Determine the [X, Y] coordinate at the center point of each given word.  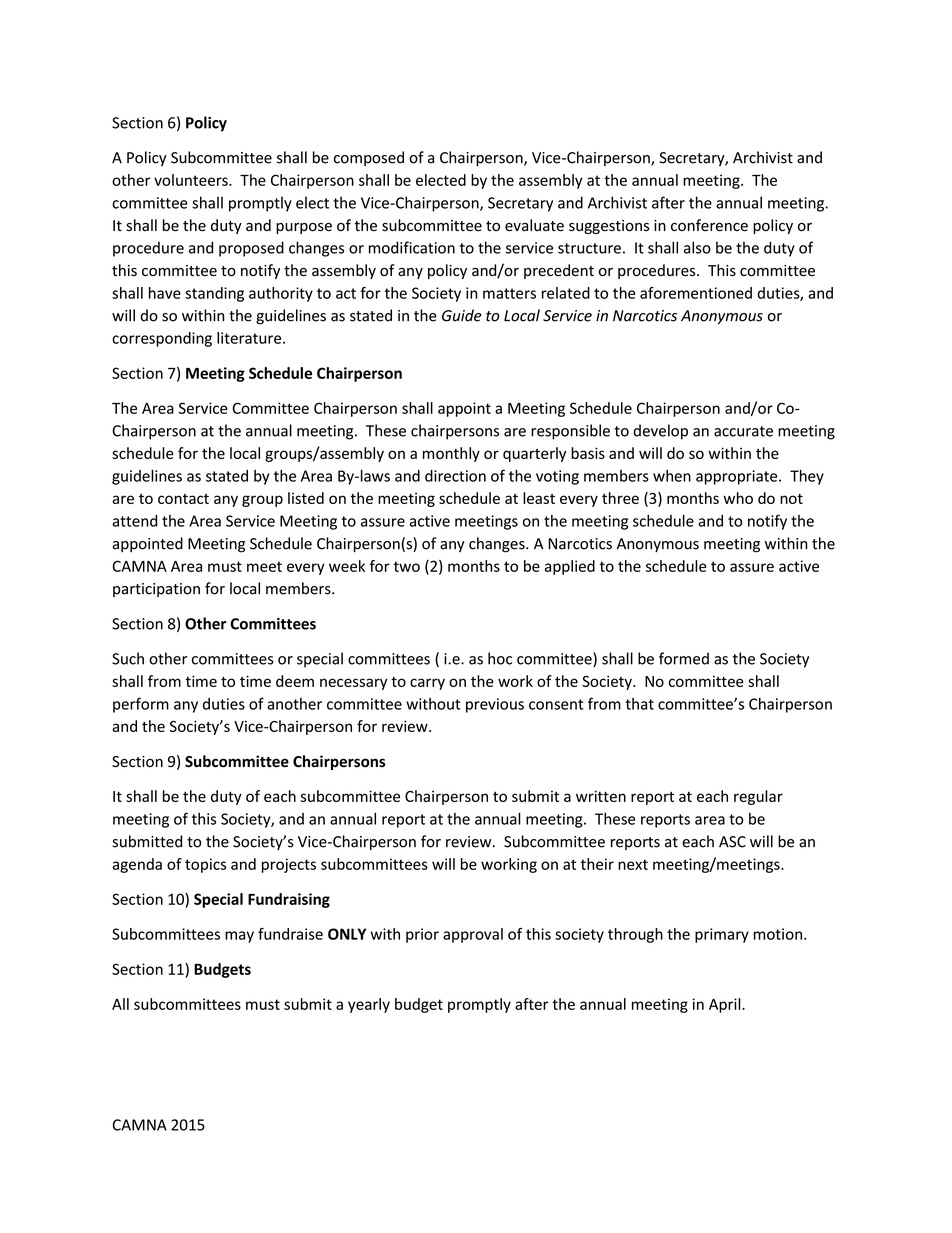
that [639, 704]
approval [473, 935]
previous [495, 705]
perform [141, 705]
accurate [743, 431]
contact [183, 499]
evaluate [534, 225]
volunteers [192, 180]
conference [709, 225]
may [239, 937]
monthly [451, 454]
